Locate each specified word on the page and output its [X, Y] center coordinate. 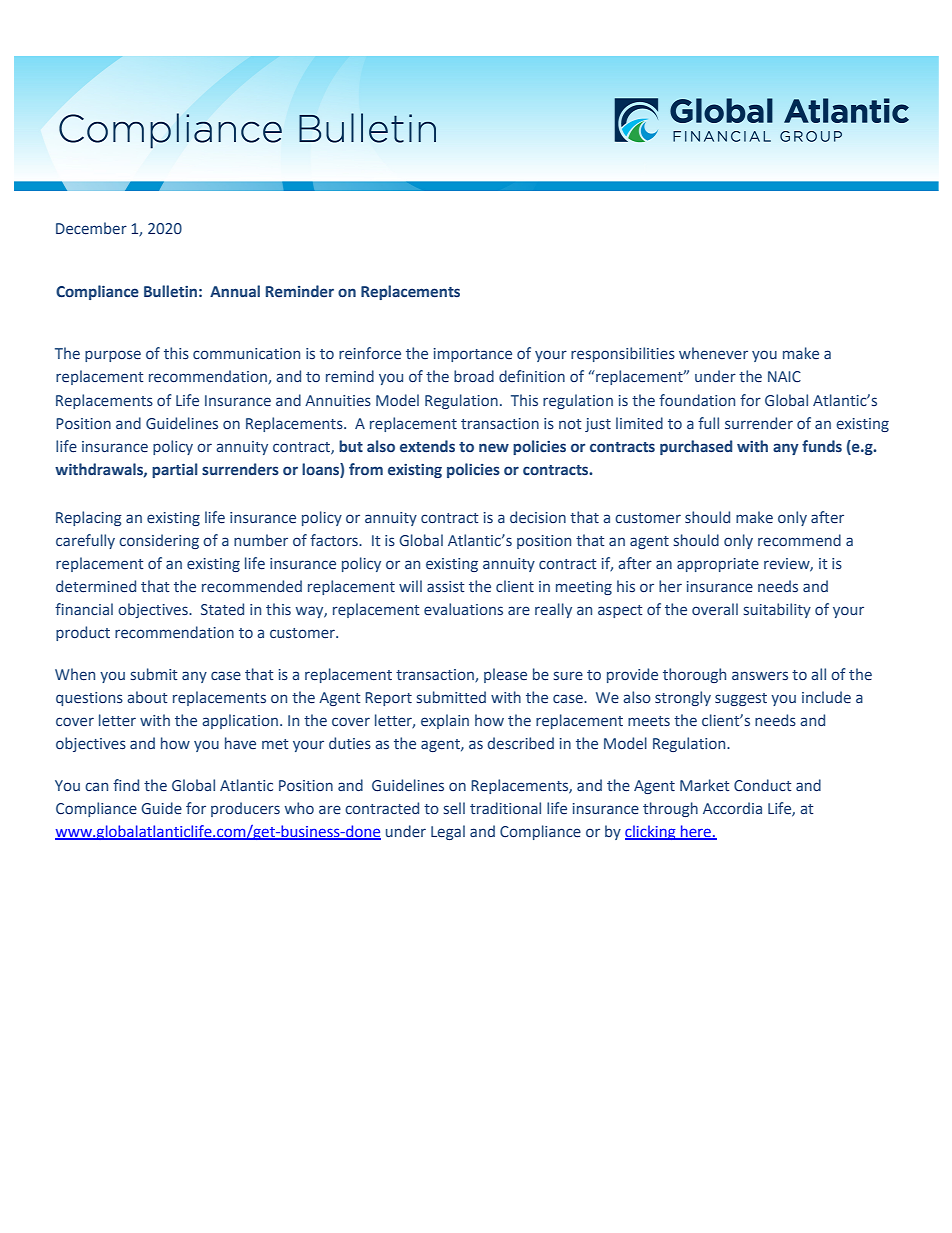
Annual [235, 291]
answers [760, 675]
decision [538, 517]
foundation [697, 400]
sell [454, 808]
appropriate [718, 565]
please [505, 675]
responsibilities [623, 354]
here [696, 832]
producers [245, 809]
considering [159, 541]
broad [474, 376]
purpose [113, 356]
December [91, 228]
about [147, 697]
